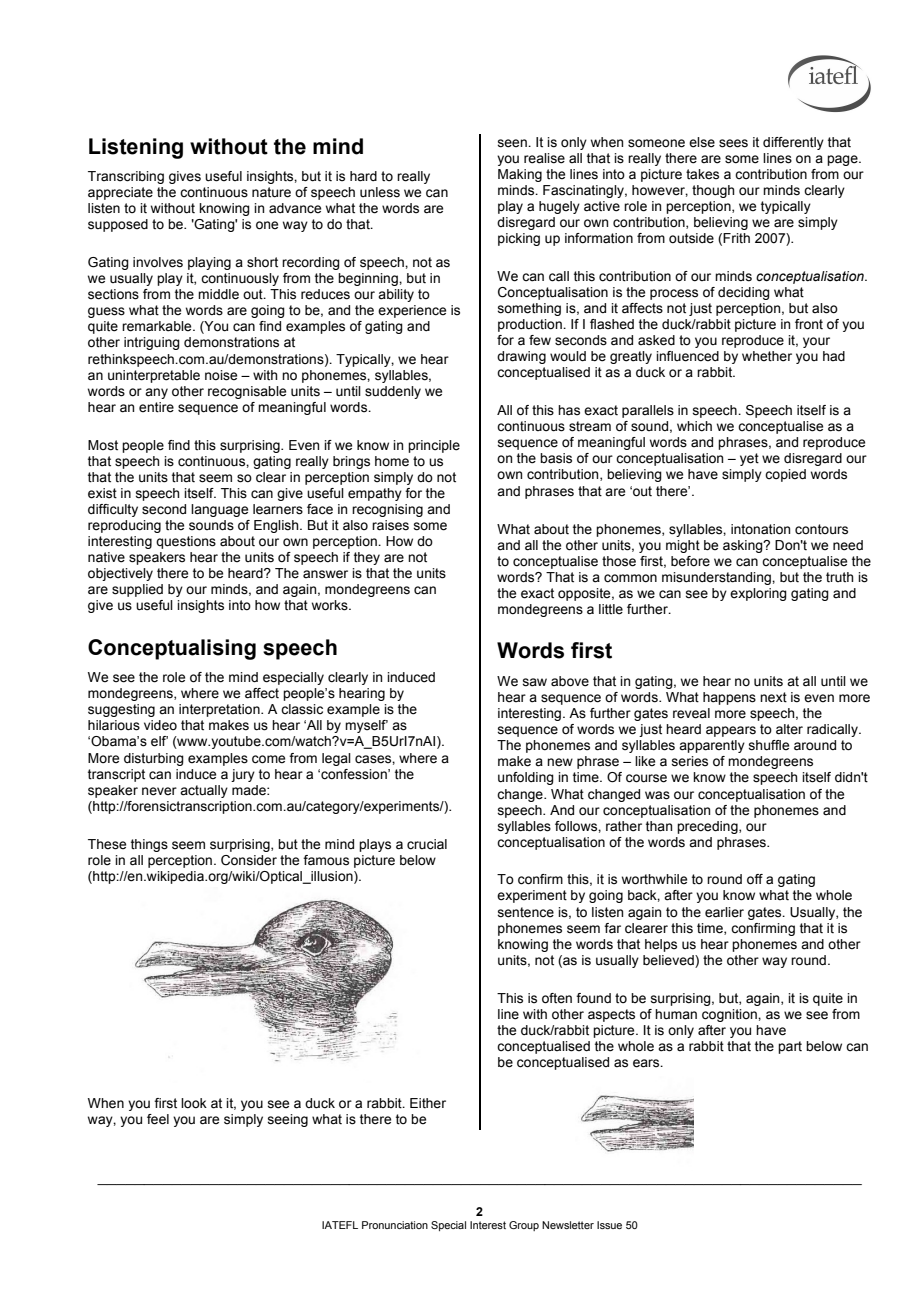 Image resolution: width=924 pixels, height=1308 pixels. I want to click on sees, so click(733, 143).
